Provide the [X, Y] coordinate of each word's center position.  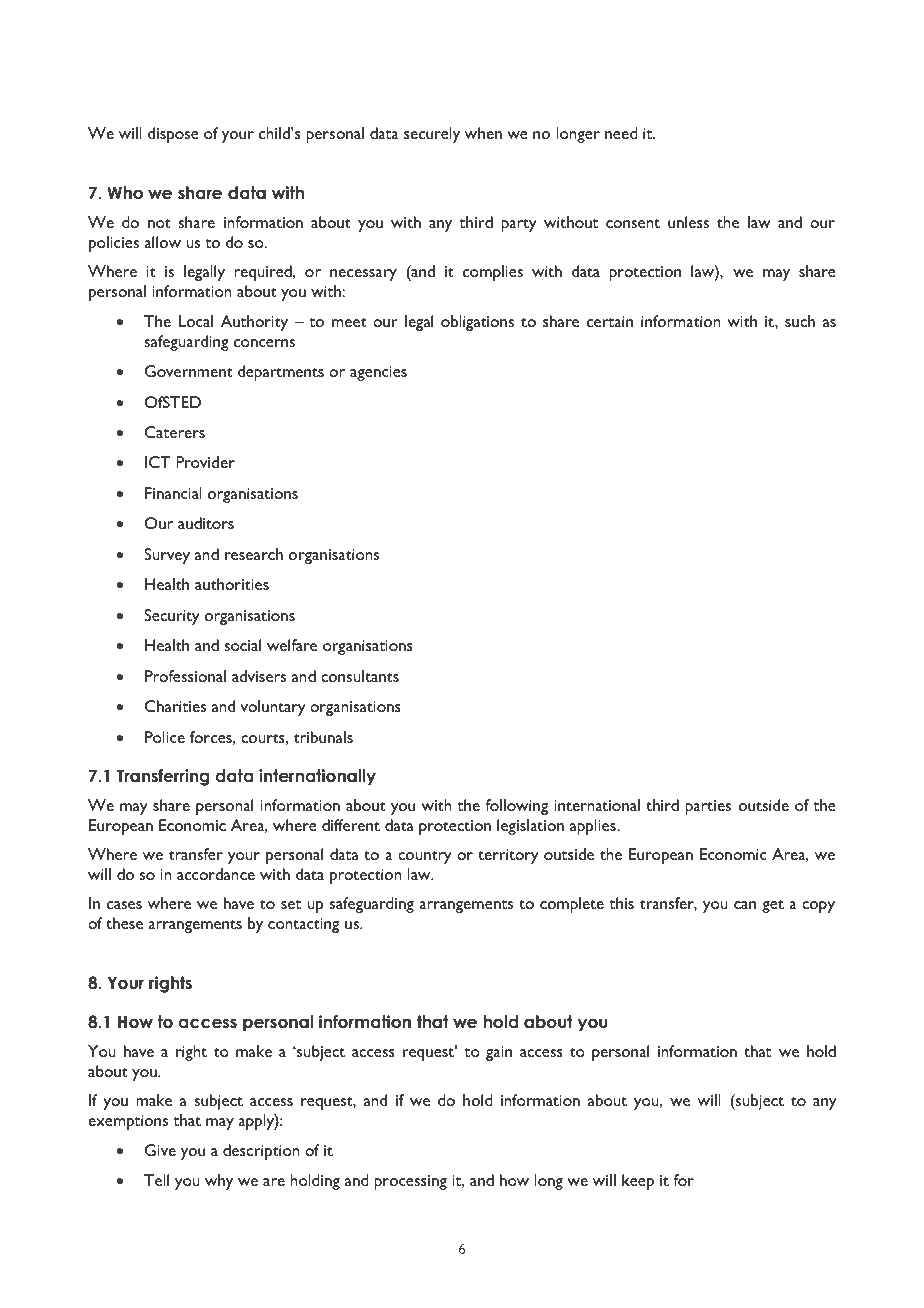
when [483, 133]
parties [708, 807]
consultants [360, 676]
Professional [185, 676]
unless [688, 222]
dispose [173, 135]
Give [160, 1150]
